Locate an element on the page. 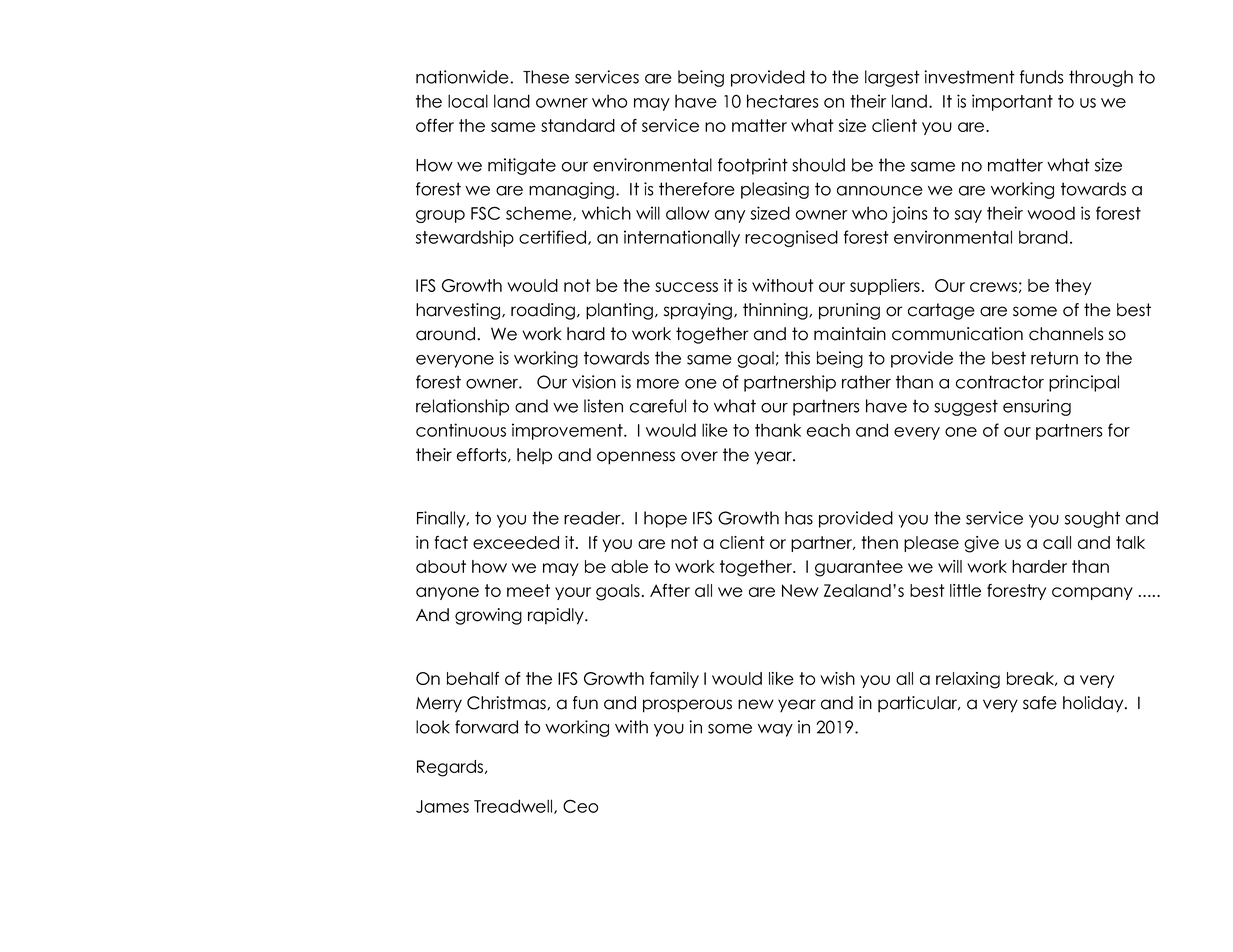 The width and height of the image is (1233, 952). important is located at coordinates (1012, 102).
